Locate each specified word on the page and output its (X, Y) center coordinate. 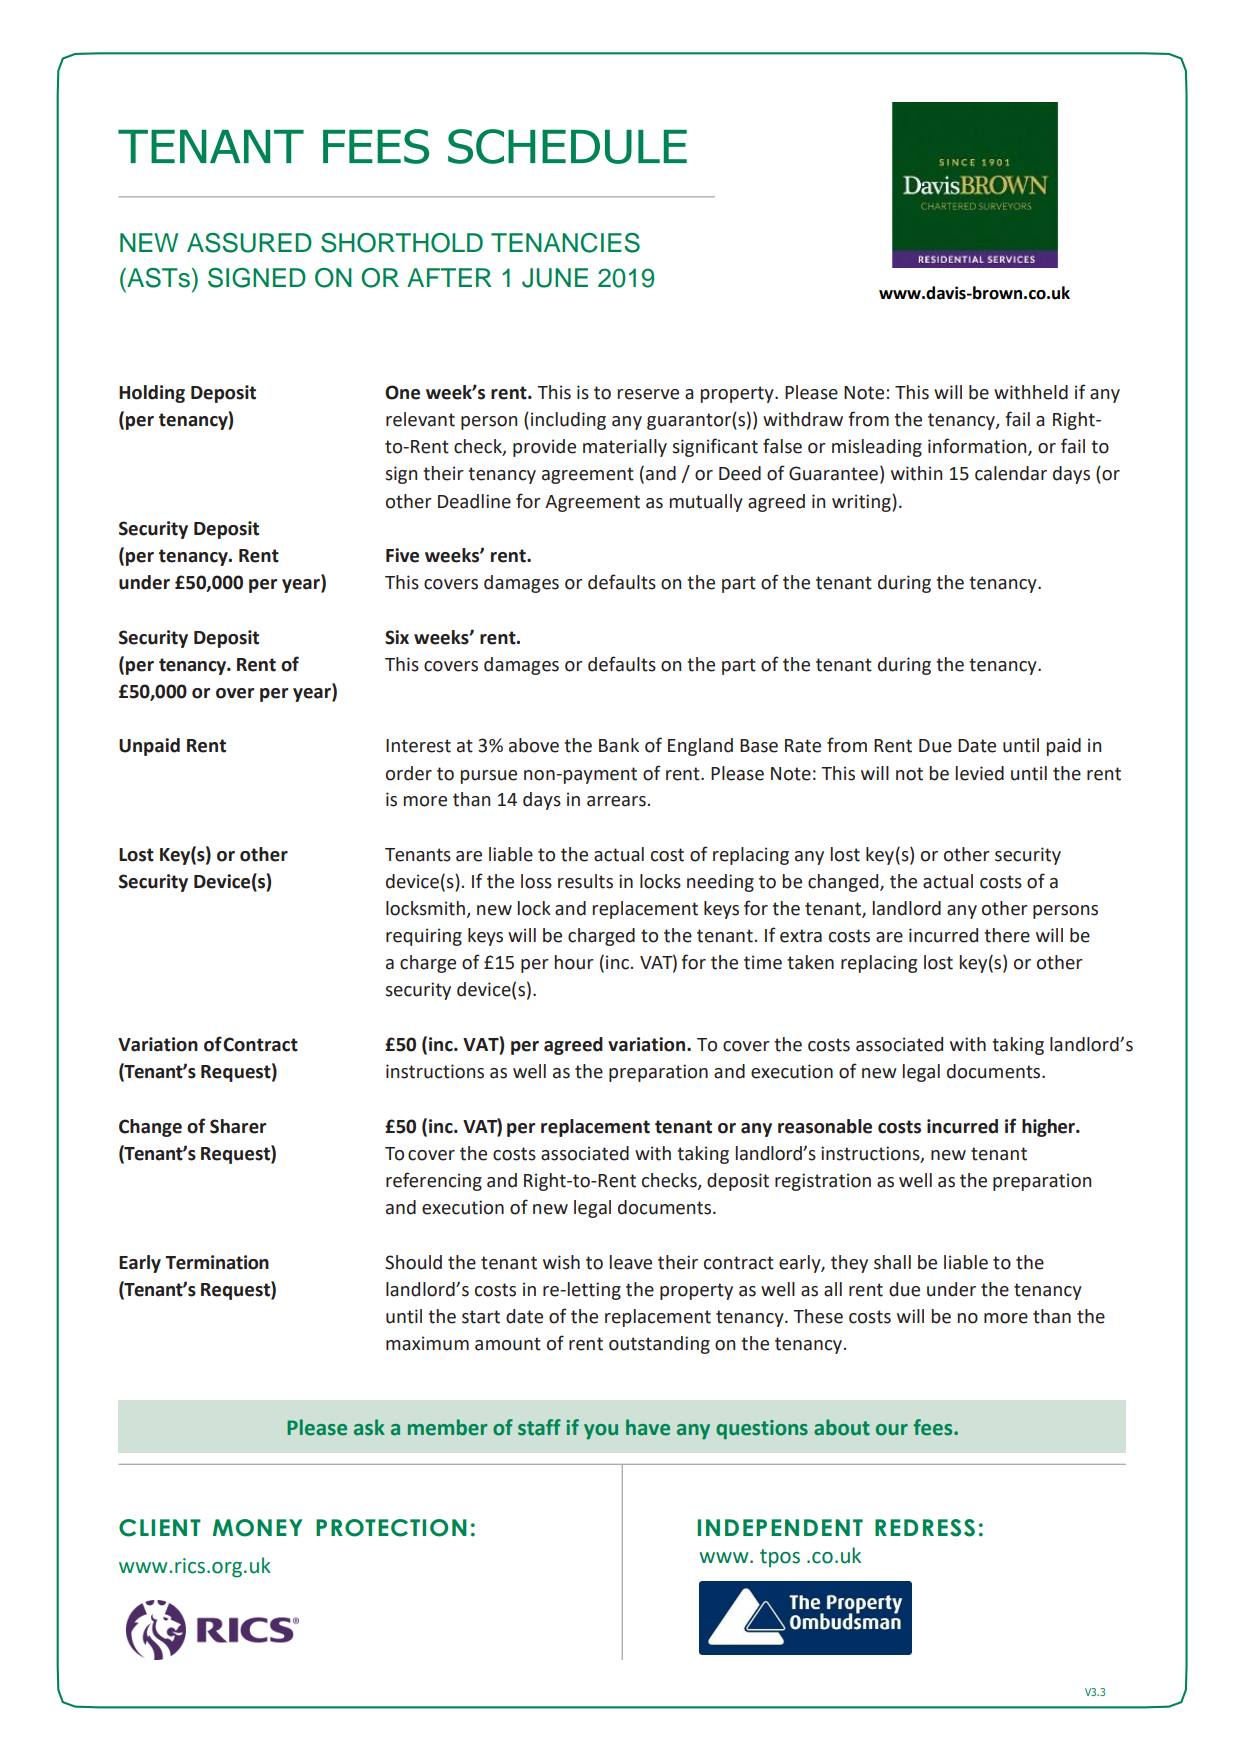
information (978, 447)
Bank (619, 745)
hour (574, 962)
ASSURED (249, 243)
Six (397, 637)
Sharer (238, 1126)
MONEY (257, 1528)
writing (862, 503)
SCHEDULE (567, 146)
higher (1049, 1128)
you (601, 1431)
